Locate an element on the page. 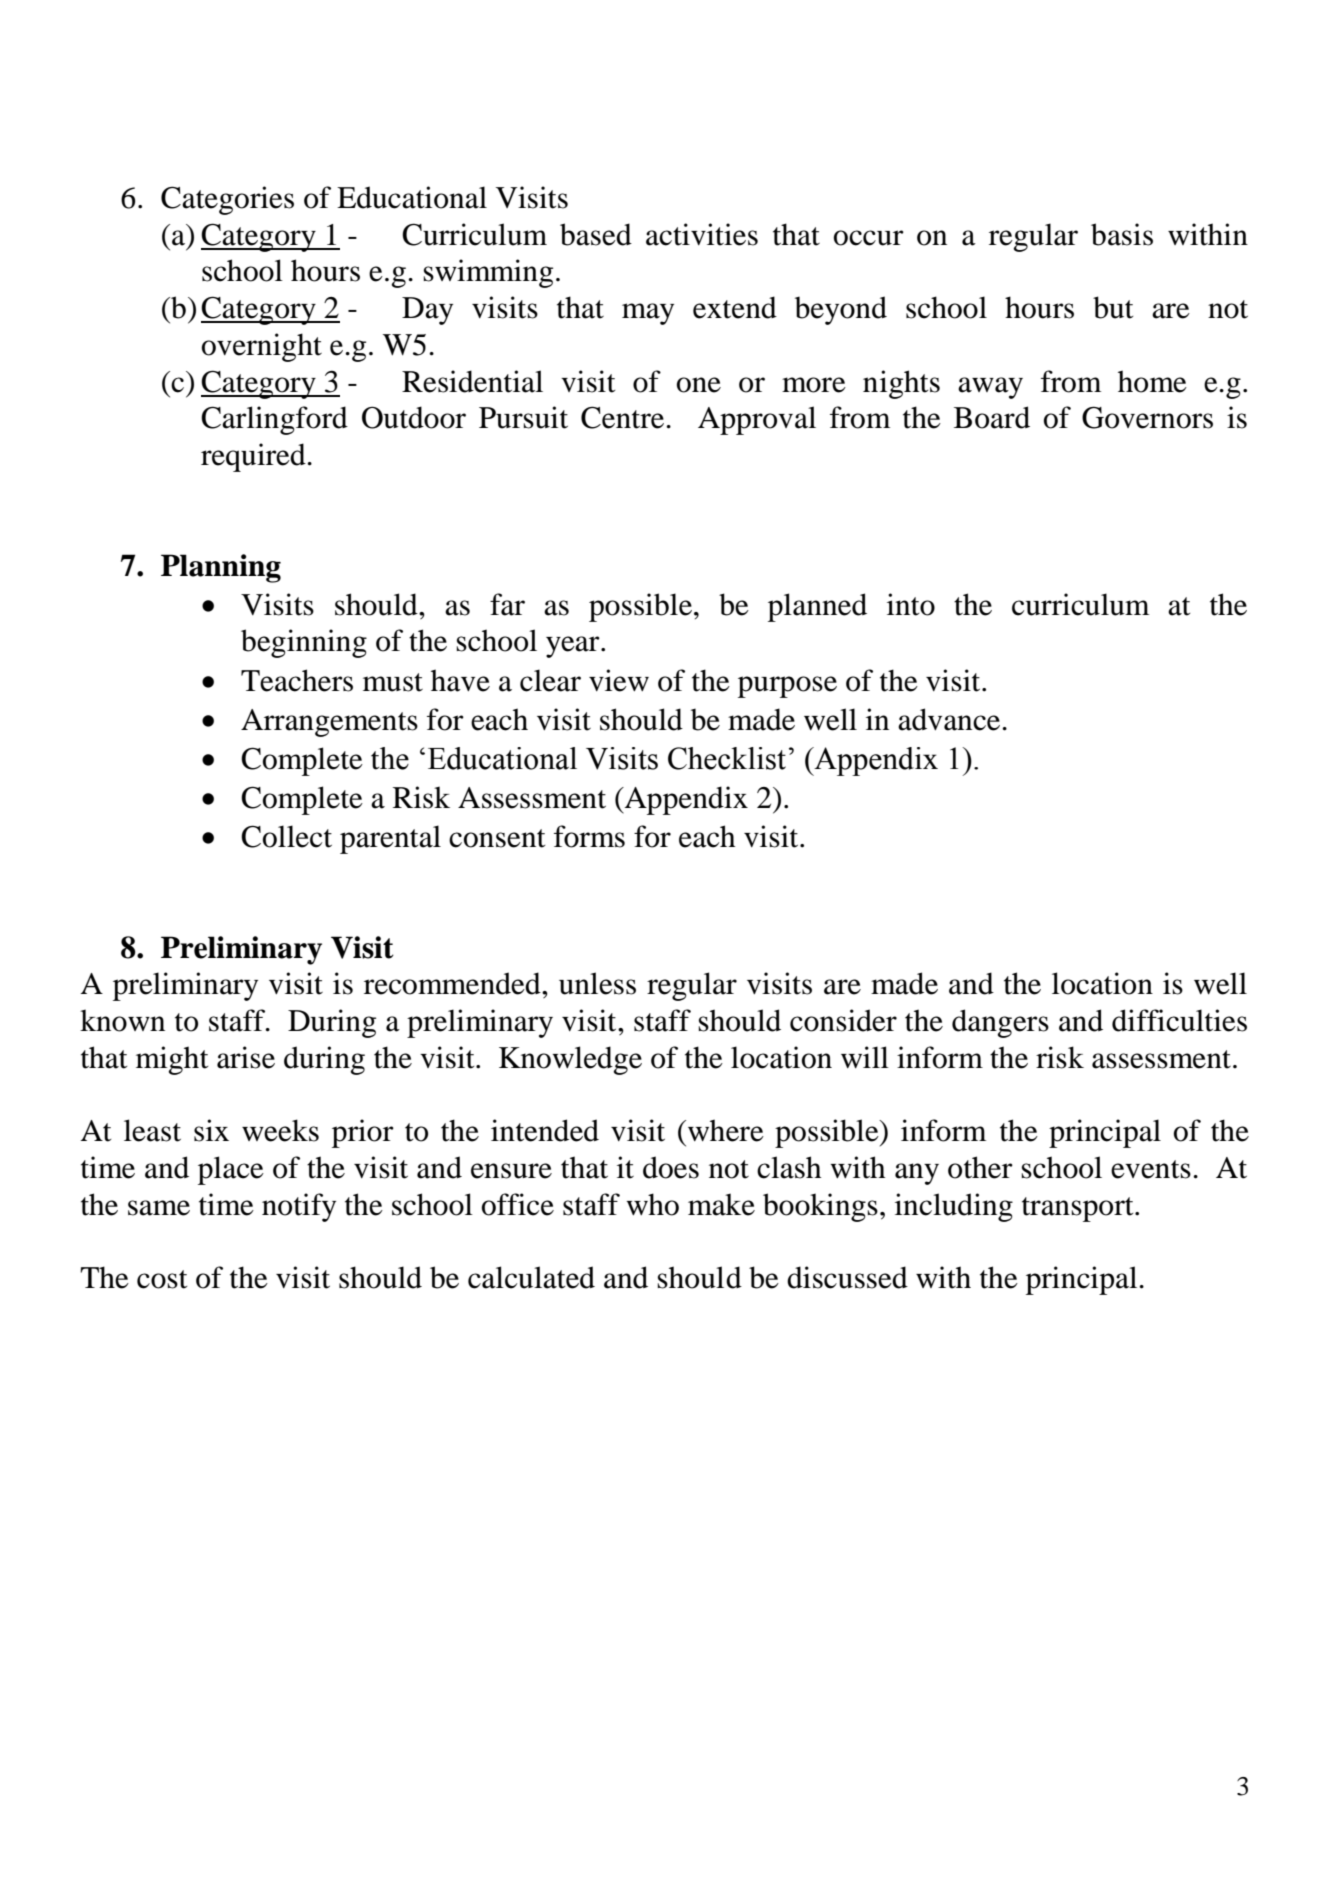 This image has height=1880, width=1330. notify is located at coordinates (299, 1207).
